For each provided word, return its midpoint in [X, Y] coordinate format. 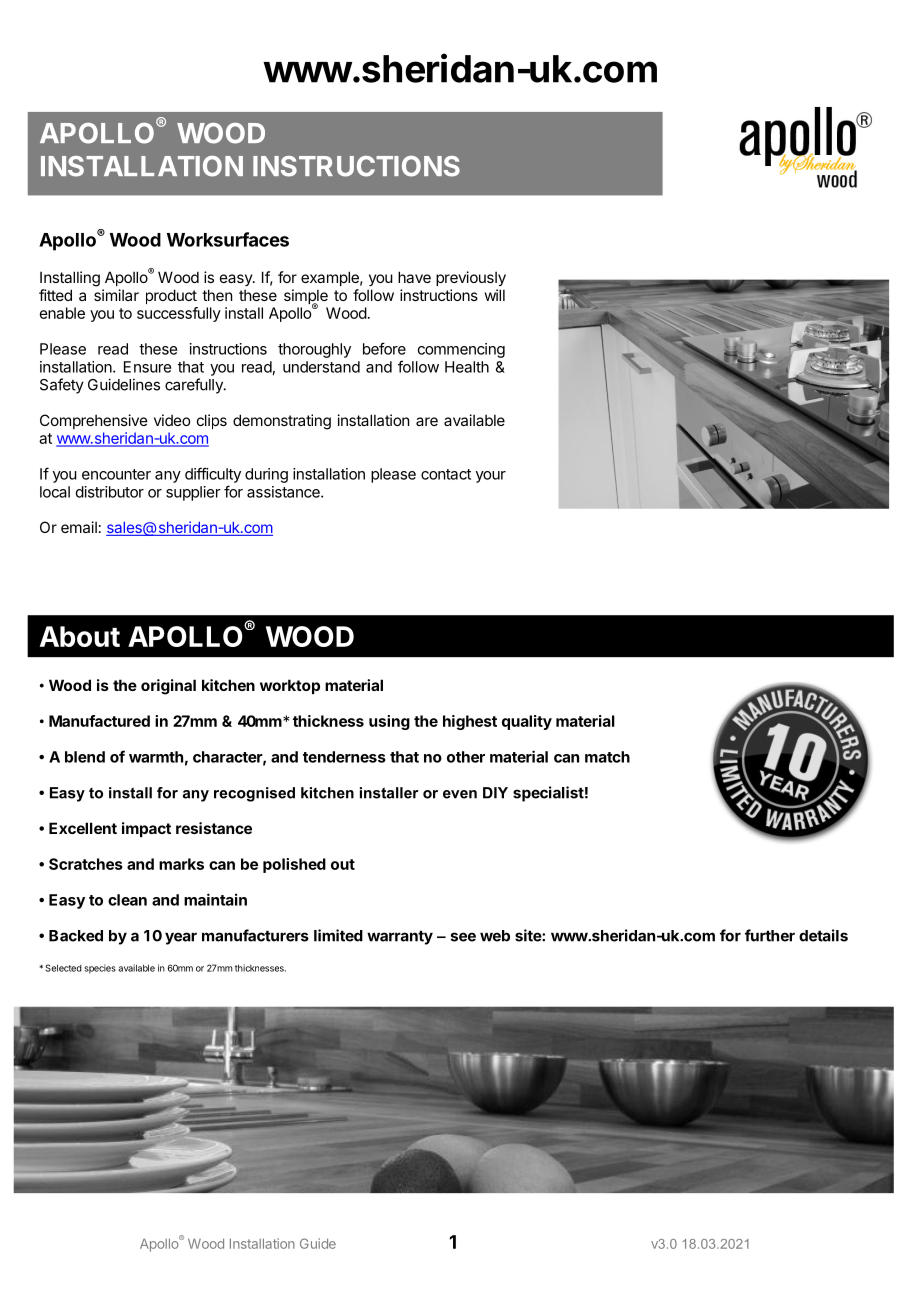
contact [446, 474]
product [171, 296]
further [770, 935]
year [181, 938]
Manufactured [99, 721]
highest [470, 722]
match [607, 757]
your [491, 477]
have [414, 277]
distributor [110, 492]
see [463, 937]
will [495, 295]
